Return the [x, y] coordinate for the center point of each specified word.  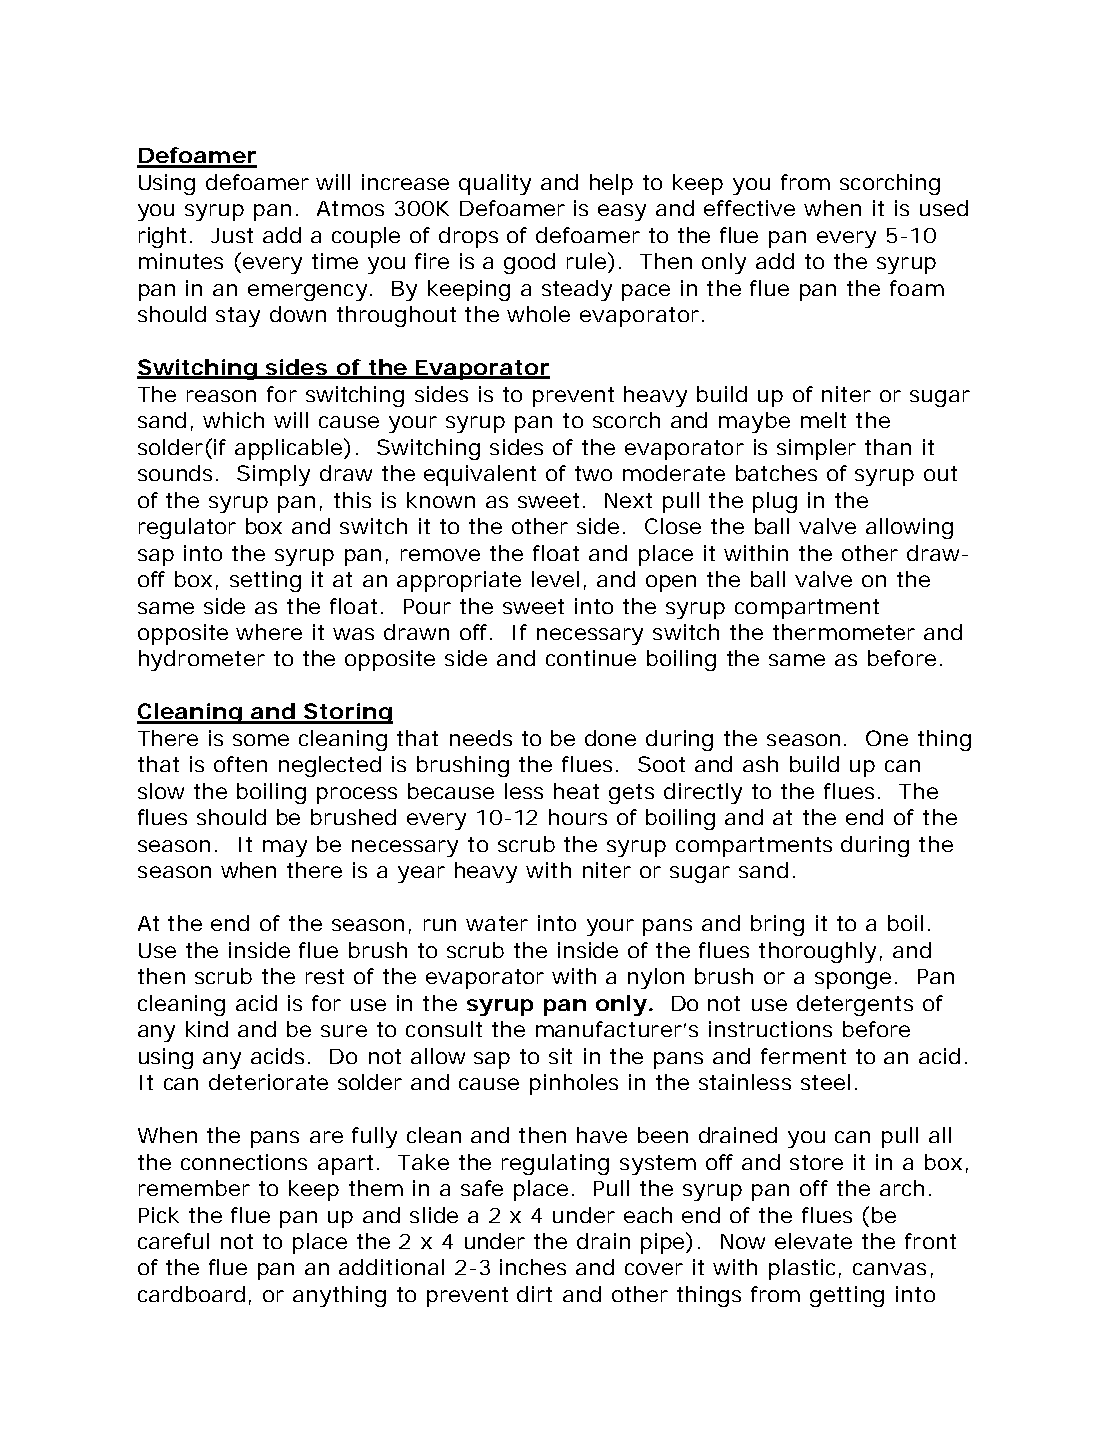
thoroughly [820, 952]
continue [591, 658]
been [663, 1135]
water [497, 923]
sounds [178, 473]
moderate [674, 473]
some [261, 740]
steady [577, 290]
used [944, 208]
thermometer [844, 632]
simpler [816, 449]
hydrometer [202, 660]
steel [825, 1082]
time [335, 261]
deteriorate [268, 1082]
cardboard [194, 1295]
